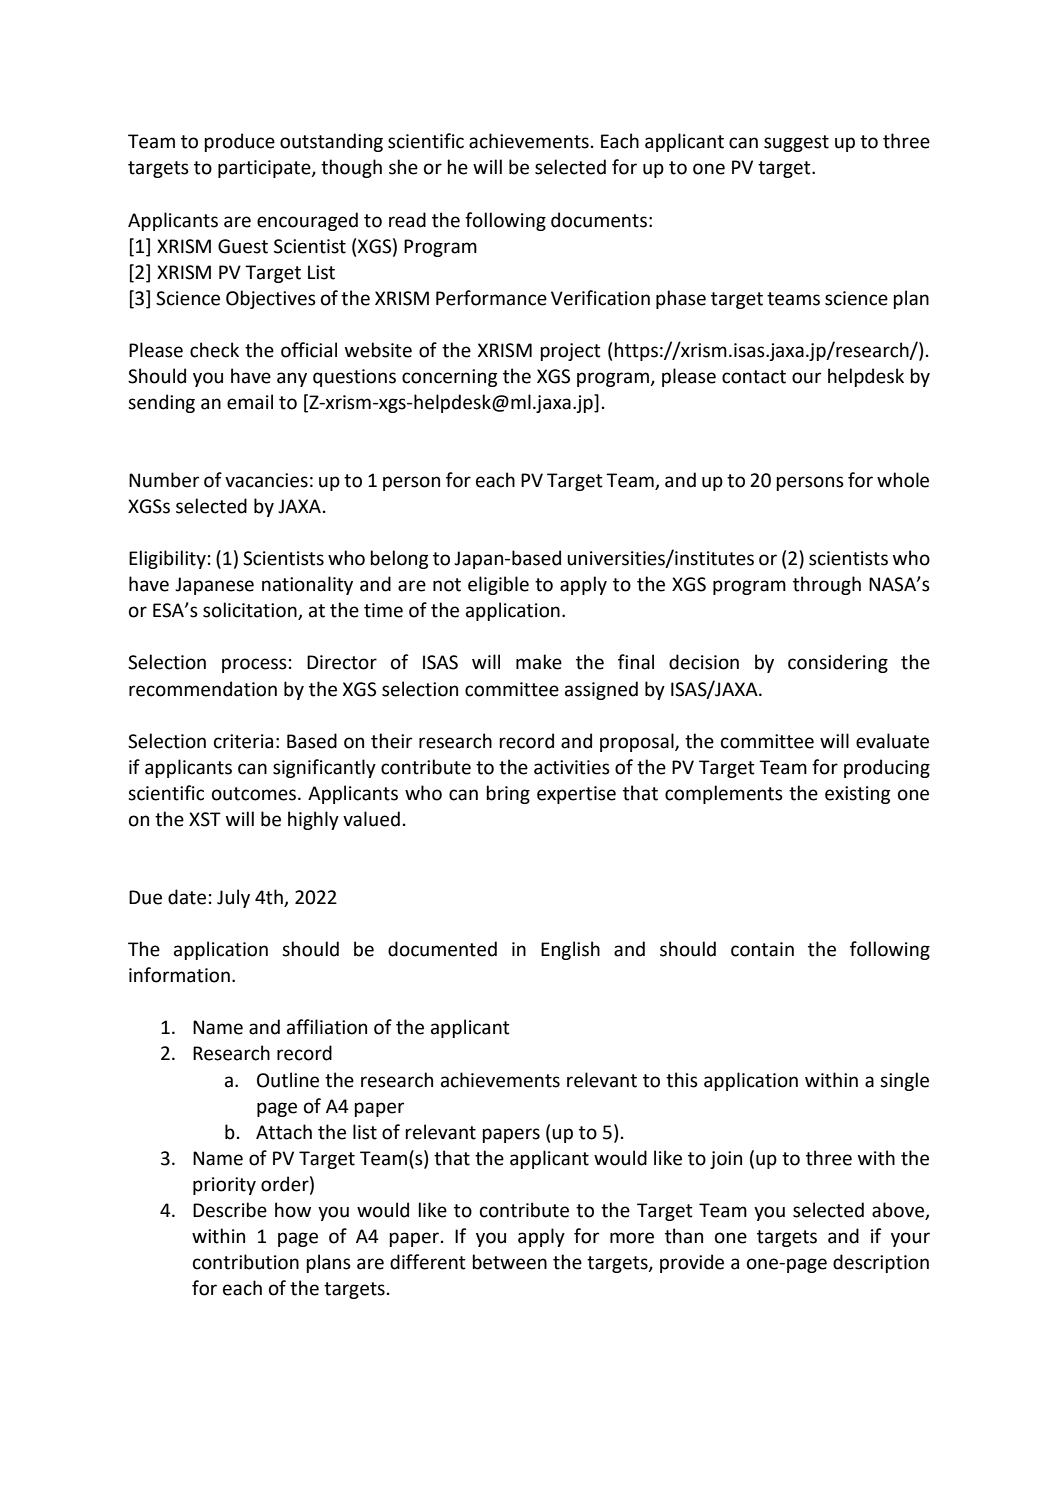 The width and height of the screenshot is (1058, 1498). I want to click on participate, so click(265, 169).
